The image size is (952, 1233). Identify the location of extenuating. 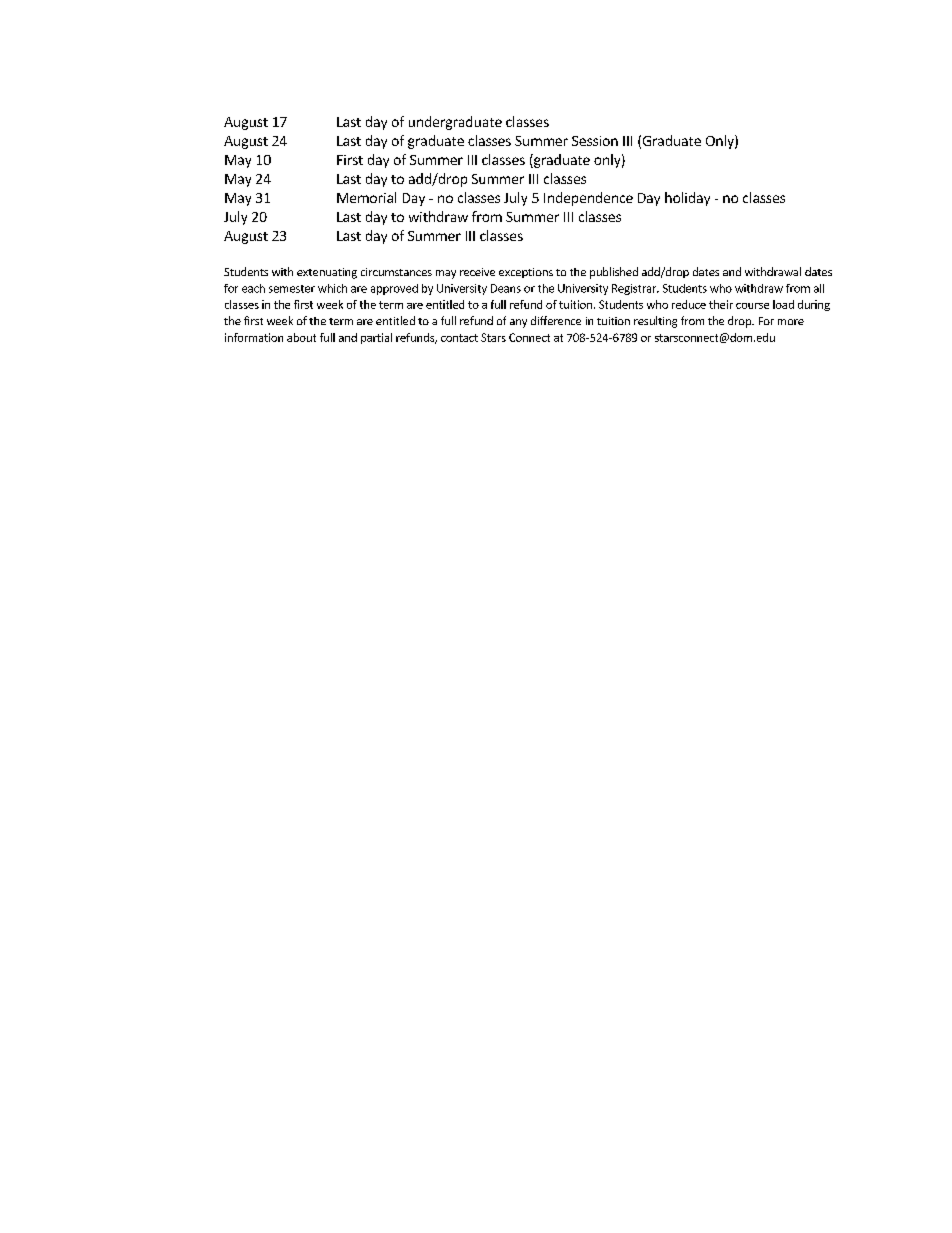
(327, 273).
